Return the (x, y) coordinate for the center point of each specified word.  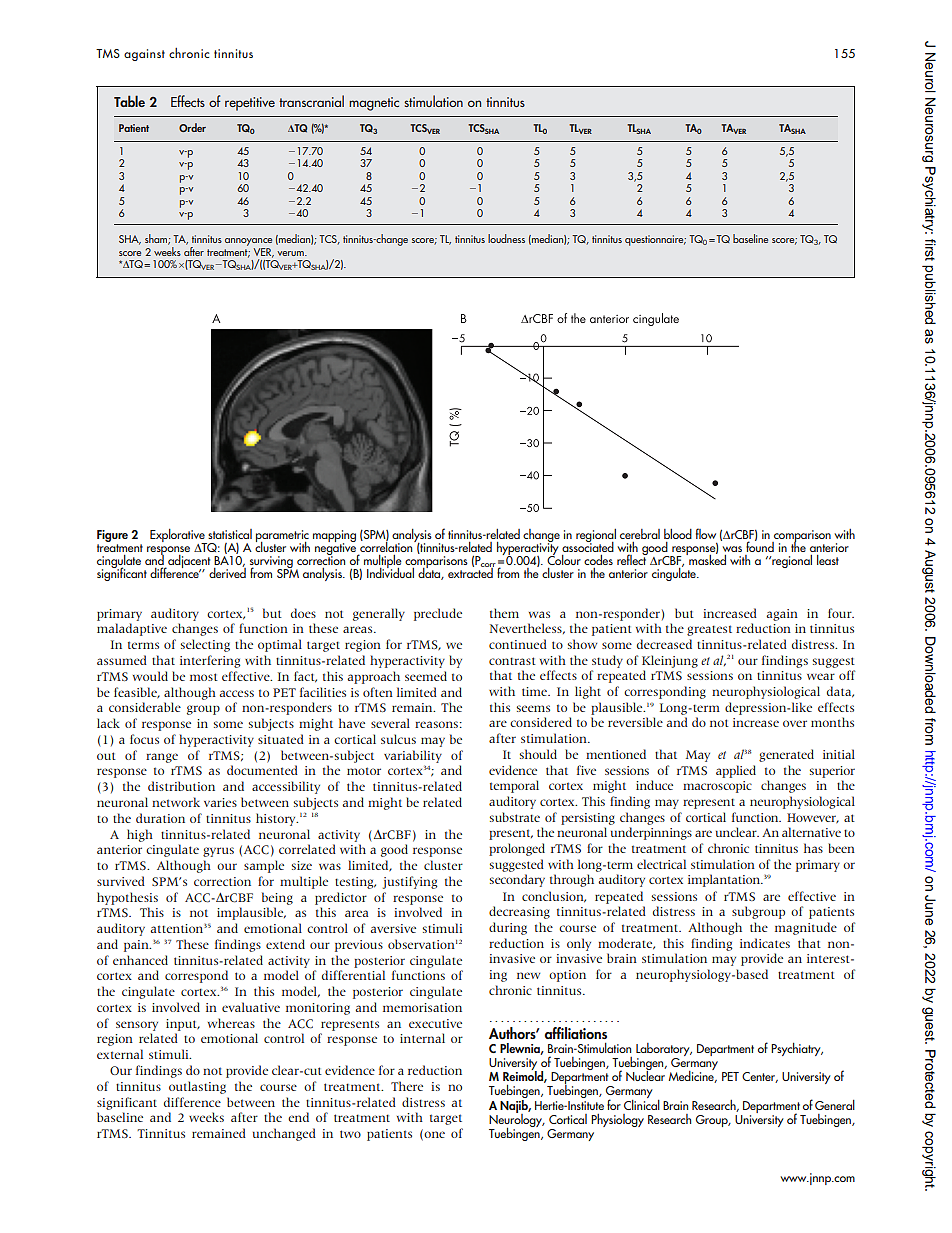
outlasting (197, 1087)
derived (227, 572)
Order (192, 127)
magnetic (374, 104)
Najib (515, 1106)
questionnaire (655, 240)
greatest (709, 630)
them (504, 613)
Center (760, 1077)
